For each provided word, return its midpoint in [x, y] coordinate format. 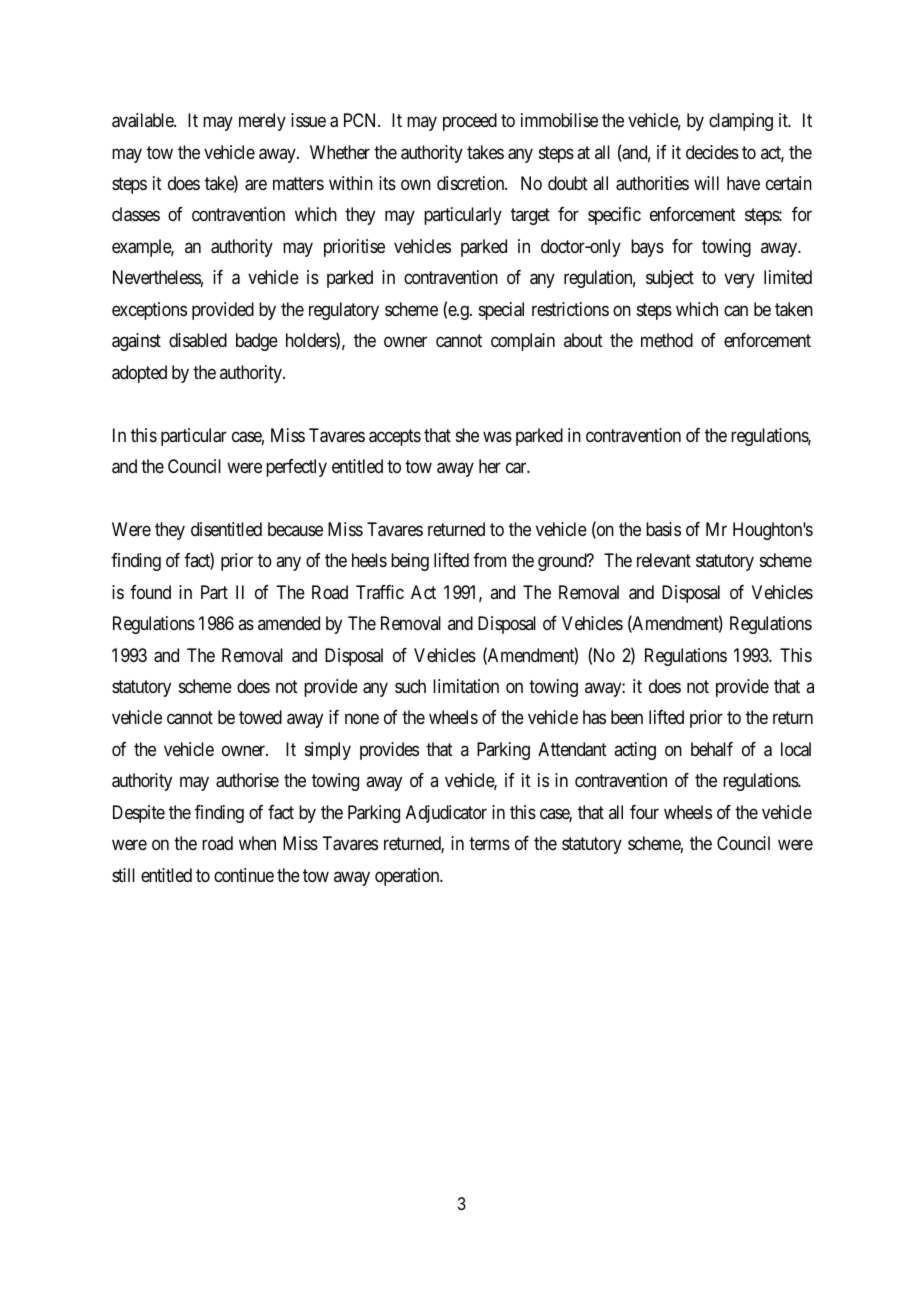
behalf [712, 749]
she [467, 435]
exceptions [149, 311]
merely [262, 122]
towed [260, 717]
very [739, 281]
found [150, 592]
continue [244, 875]
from [490, 560]
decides [712, 152]
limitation [466, 686]
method [667, 340]
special [501, 311]
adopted [139, 374]
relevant [664, 560]
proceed [470, 122]
